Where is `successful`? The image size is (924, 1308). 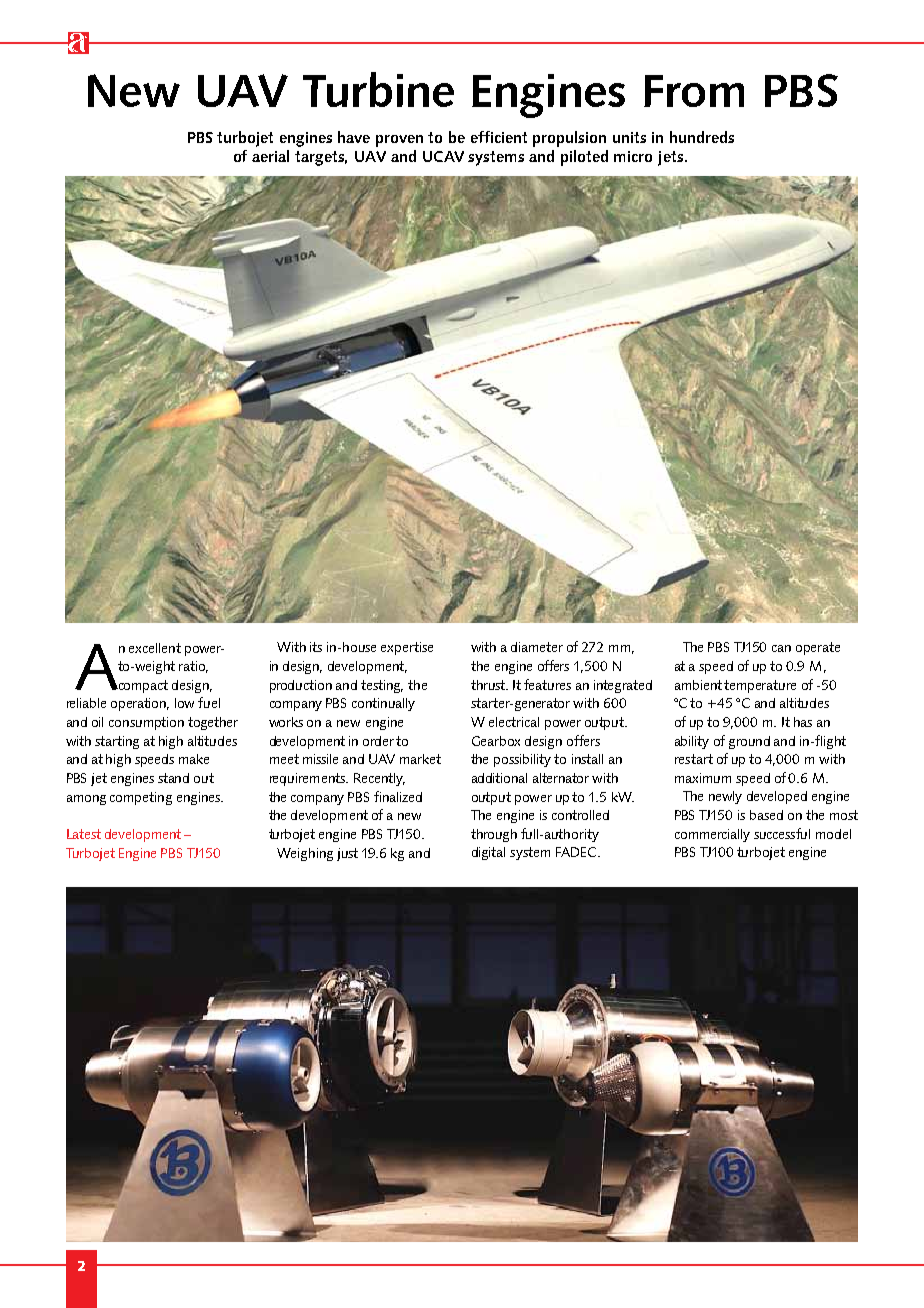 successful is located at coordinates (782, 833).
